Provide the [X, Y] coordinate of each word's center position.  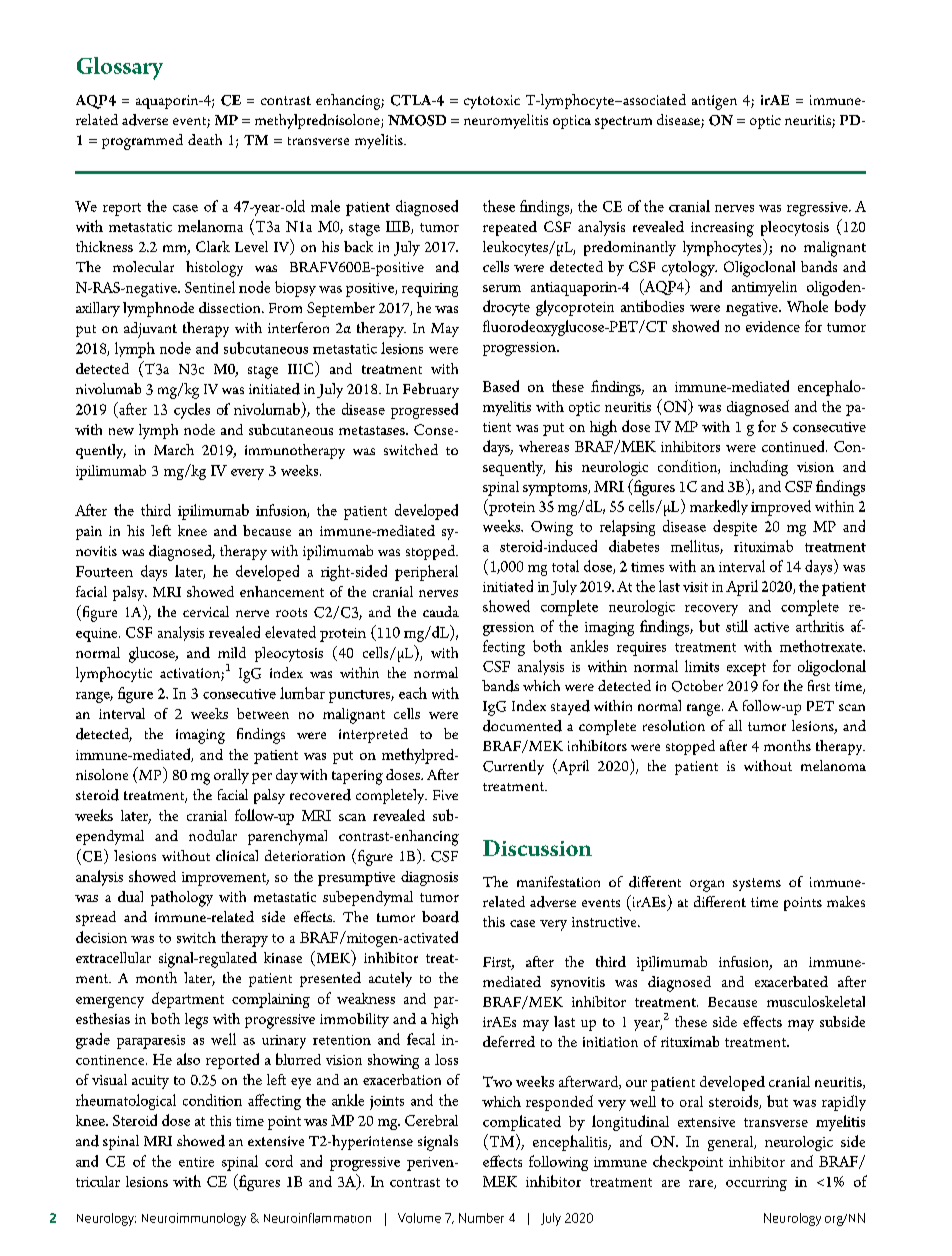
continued [794, 446]
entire [196, 1162]
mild [232, 652]
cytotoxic [492, 102]
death [205, 139]
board [440, 917]
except [746, 669]
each [413, 693]
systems [757, 884]
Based [501, 386]
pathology [182, 899]
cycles [192, 411]
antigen [714, 102]
